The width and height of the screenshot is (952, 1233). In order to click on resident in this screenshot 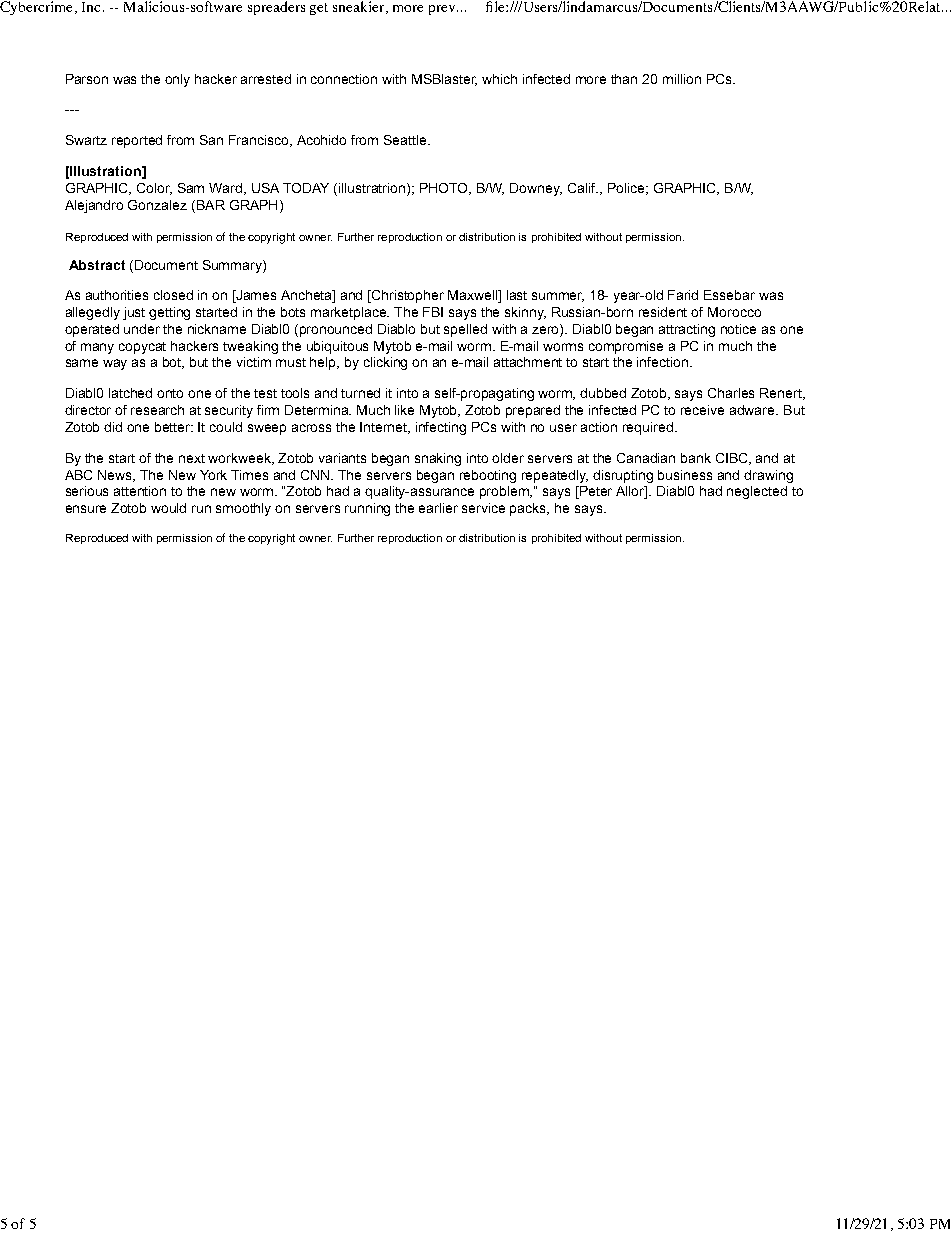, I will do `click(663, 312)`.
